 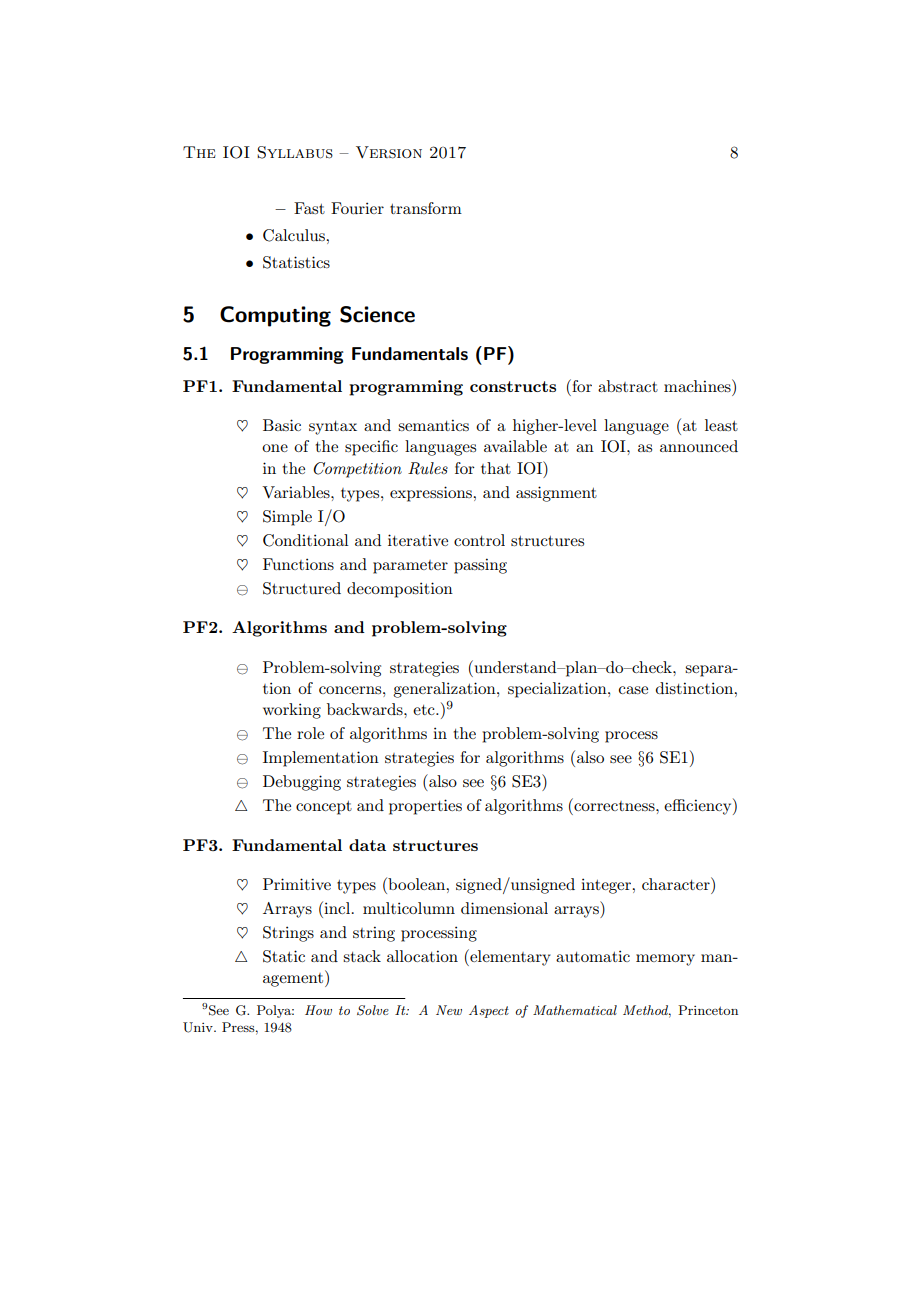 What do you see at coordinates (318, 1010) in the screenshot?
I see `How` at bounding box center [318, 1010].
